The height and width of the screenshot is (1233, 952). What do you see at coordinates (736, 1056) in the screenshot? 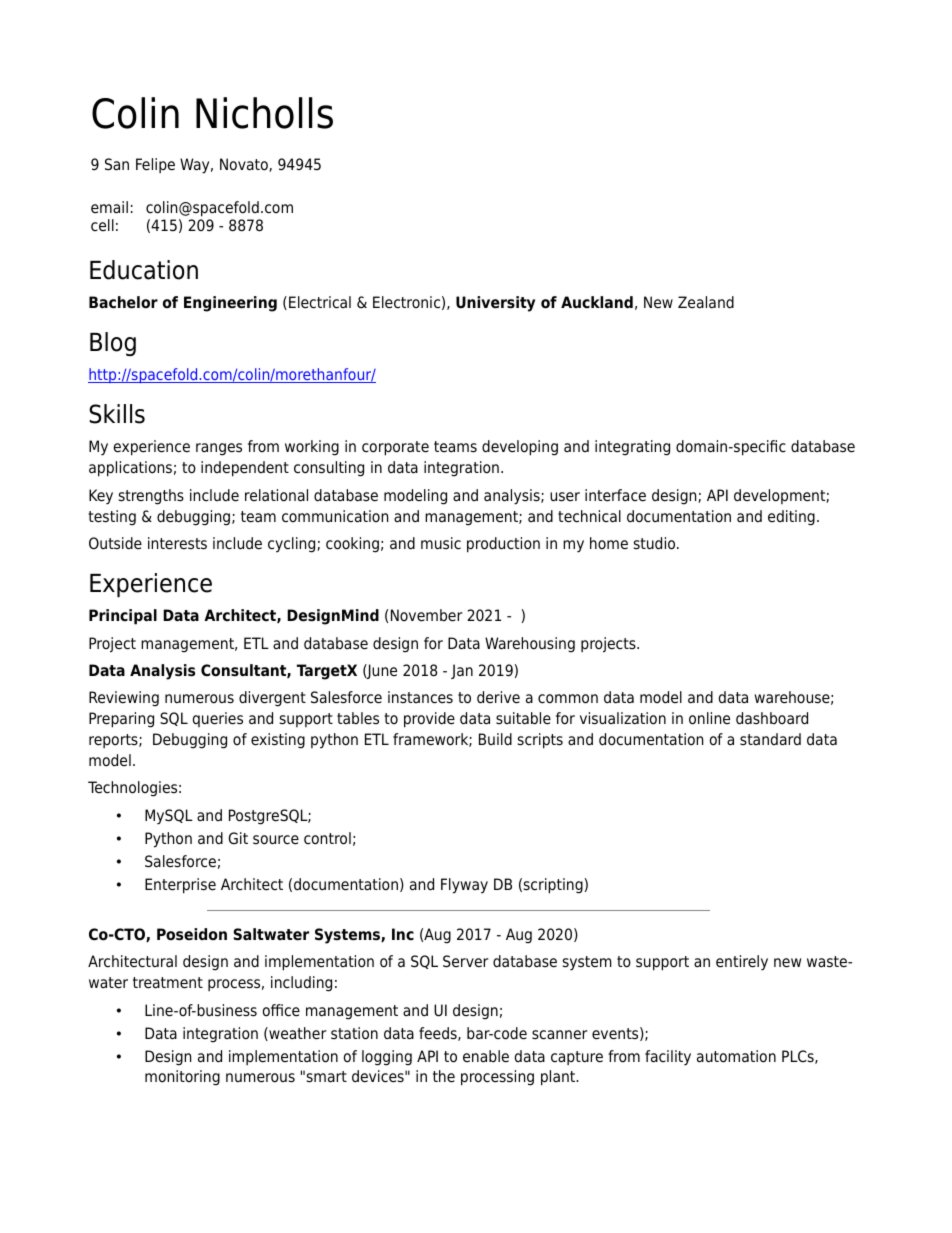
I see `automation` at bounding box center [736, 1056].
